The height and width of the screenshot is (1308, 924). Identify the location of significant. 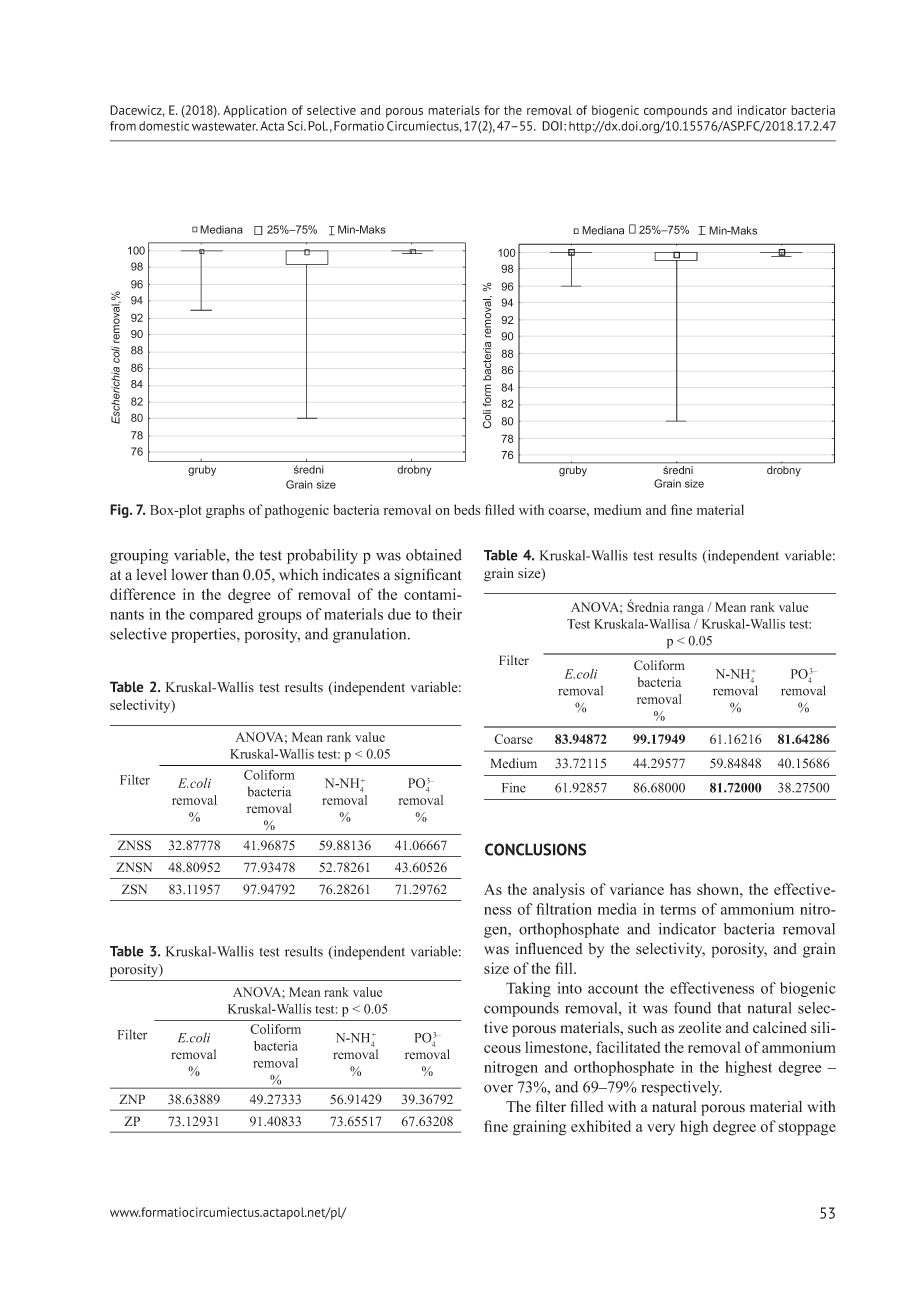
(427, 576).
